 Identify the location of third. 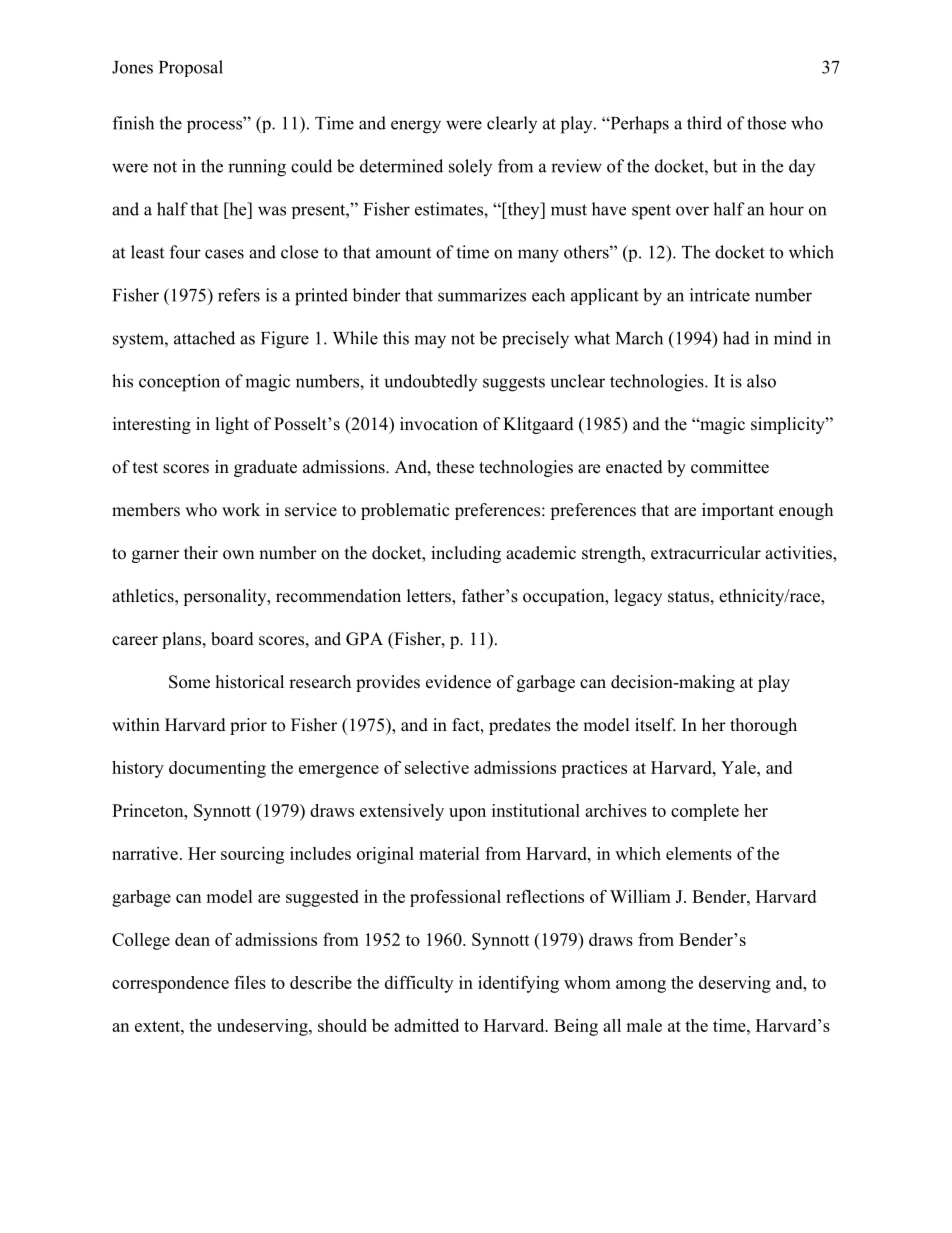
(704, 123).
